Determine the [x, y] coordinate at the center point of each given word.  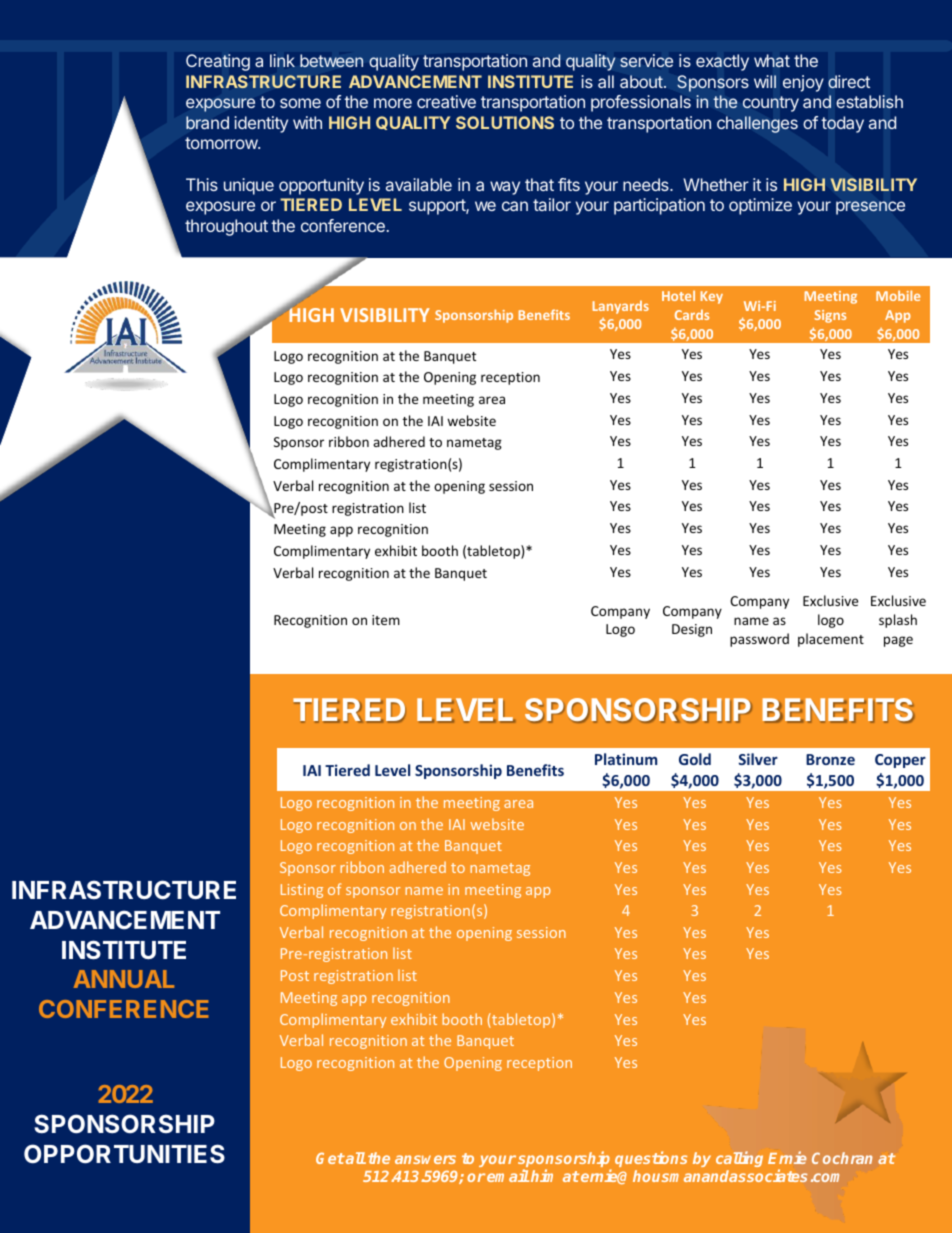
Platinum [626, 759]
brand [207, 122]
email [508, 1175]
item [386, 620]
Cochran [842, 1158]
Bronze [830, 759]
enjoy [803, 83]
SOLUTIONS [505, 122]
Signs [830, 316]
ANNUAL [124, 979]
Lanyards [621, 307]
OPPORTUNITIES [124, 1154]
